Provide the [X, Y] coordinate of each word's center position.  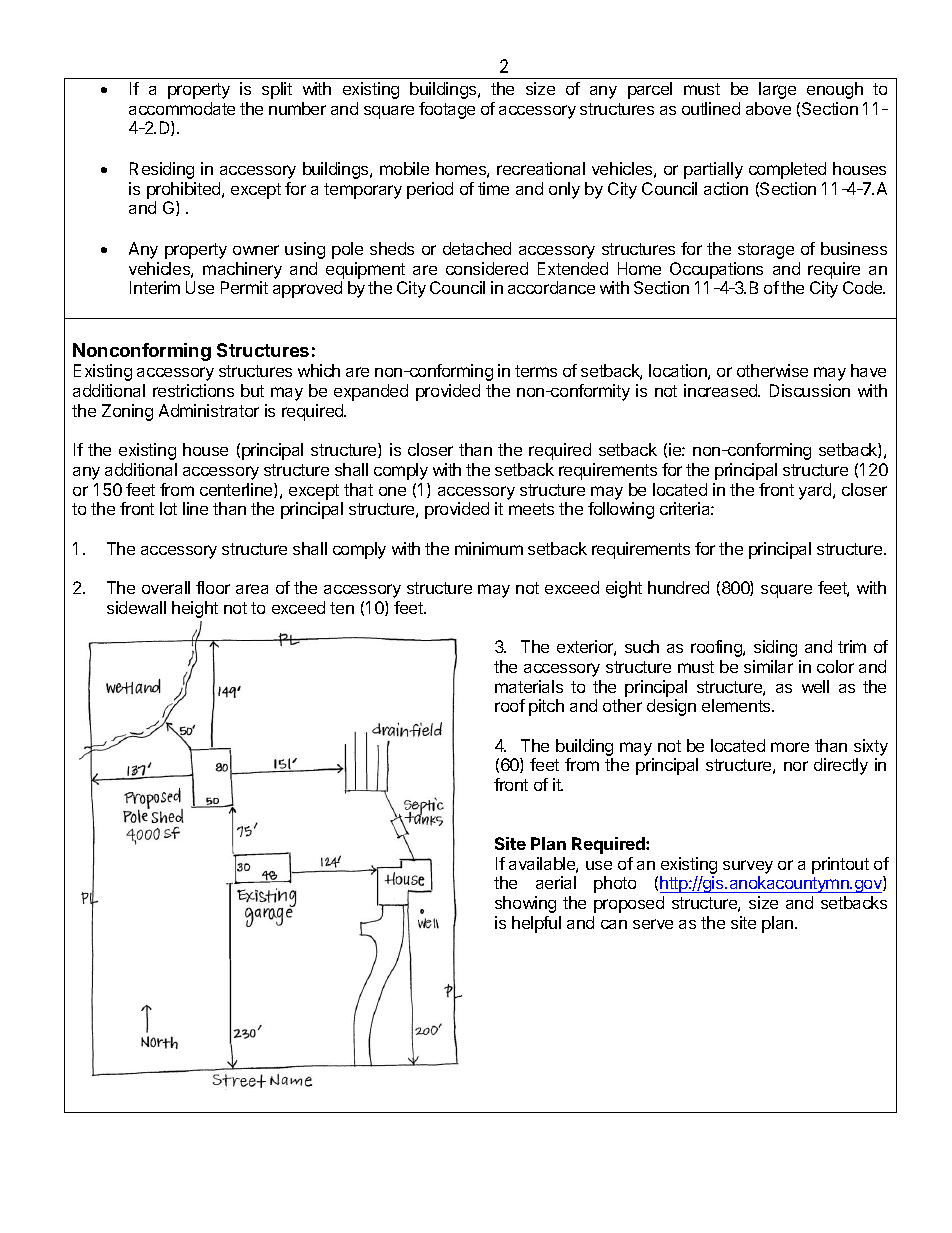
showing [525, 904]
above [768, 108]
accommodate [182, 108]
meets [531, 509]
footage [447, 110]
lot [168, 508]
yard [816, 491]
